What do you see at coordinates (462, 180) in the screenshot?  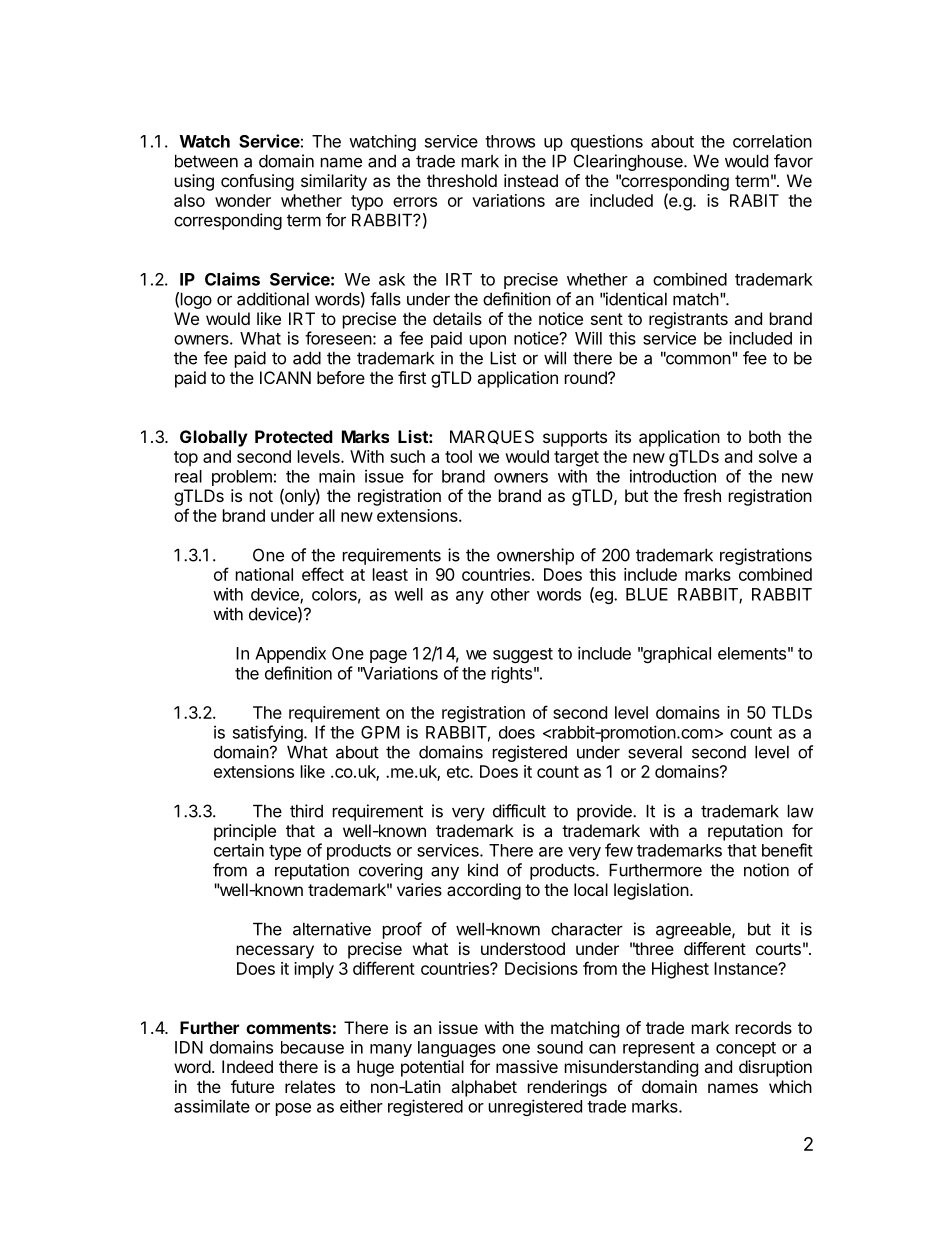 I see `threshold` at bounding box center [462, 180].
